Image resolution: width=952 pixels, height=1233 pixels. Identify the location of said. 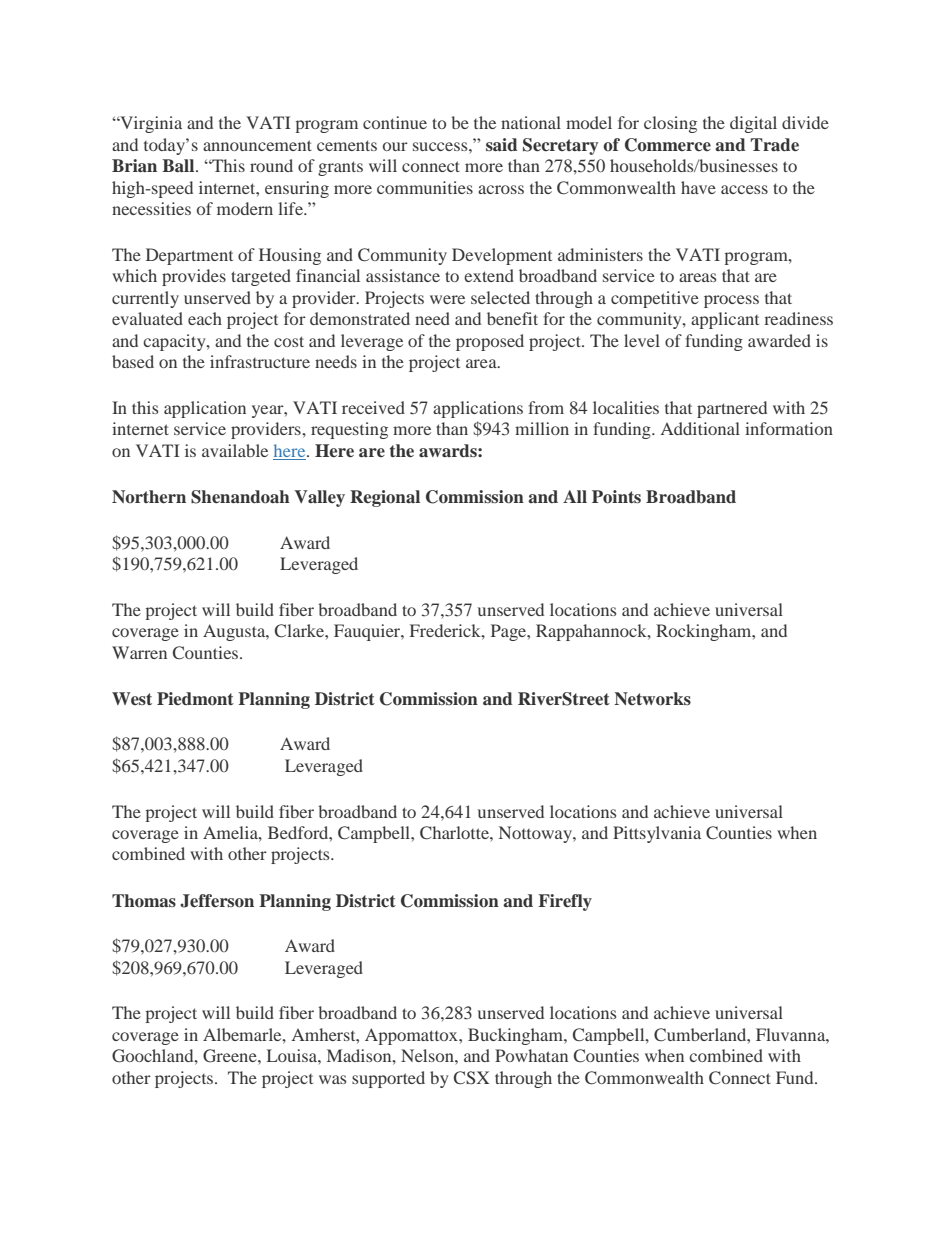
(502, 144).
